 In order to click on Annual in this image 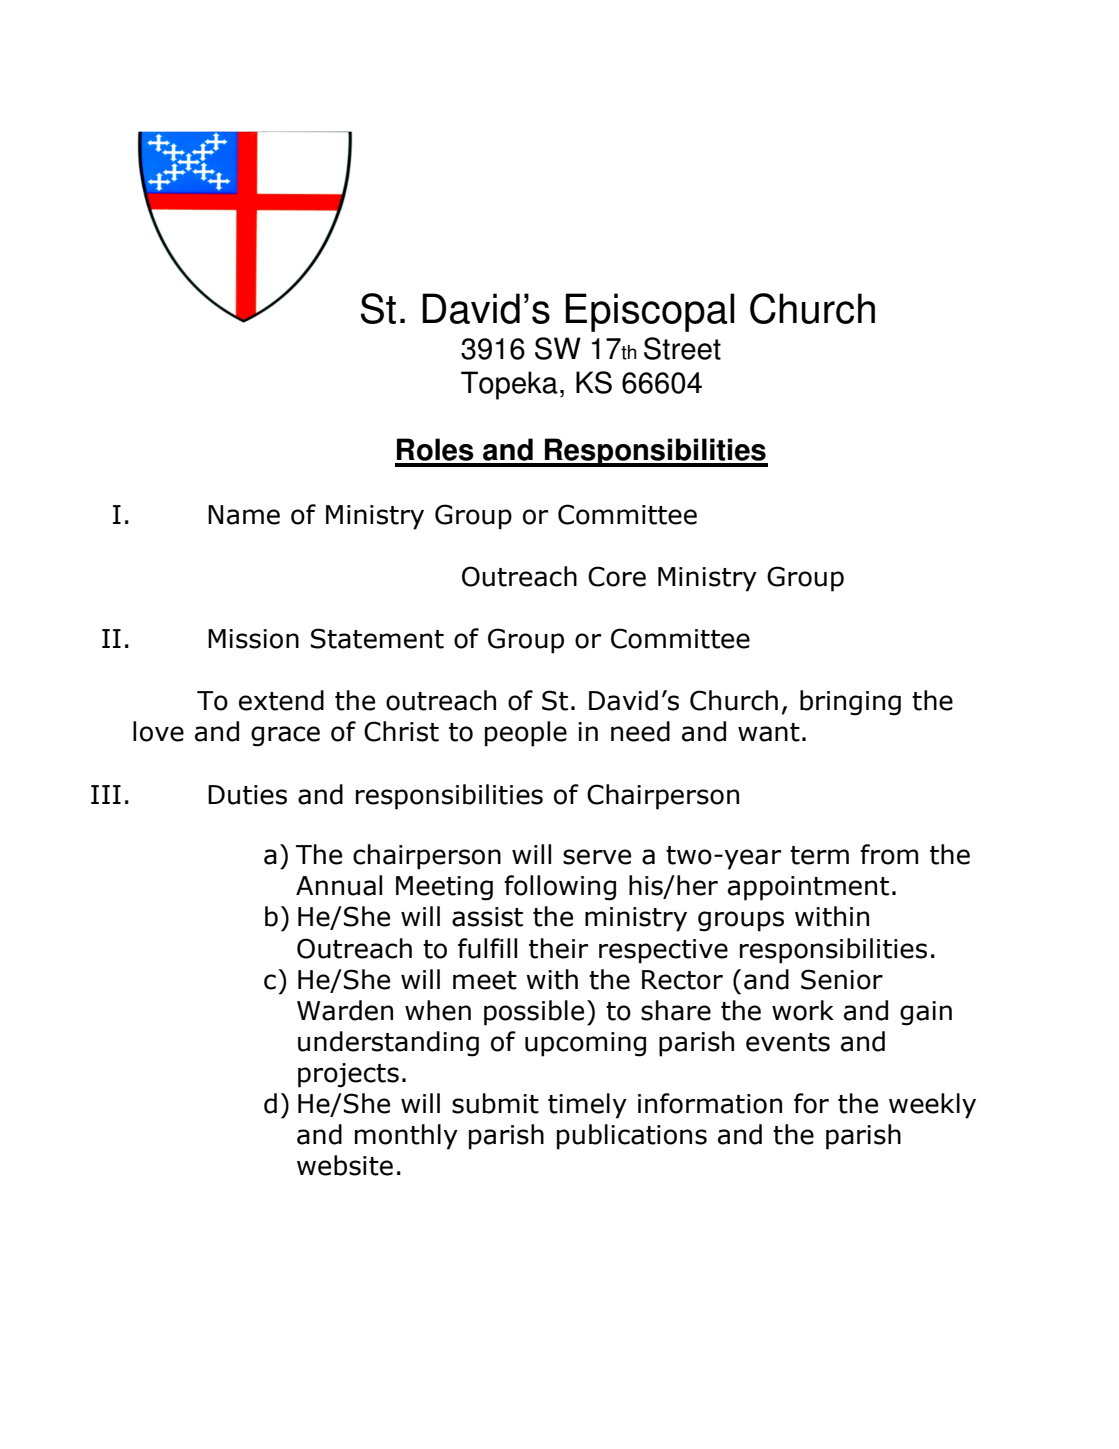, I will do `click(339, 885)`.
